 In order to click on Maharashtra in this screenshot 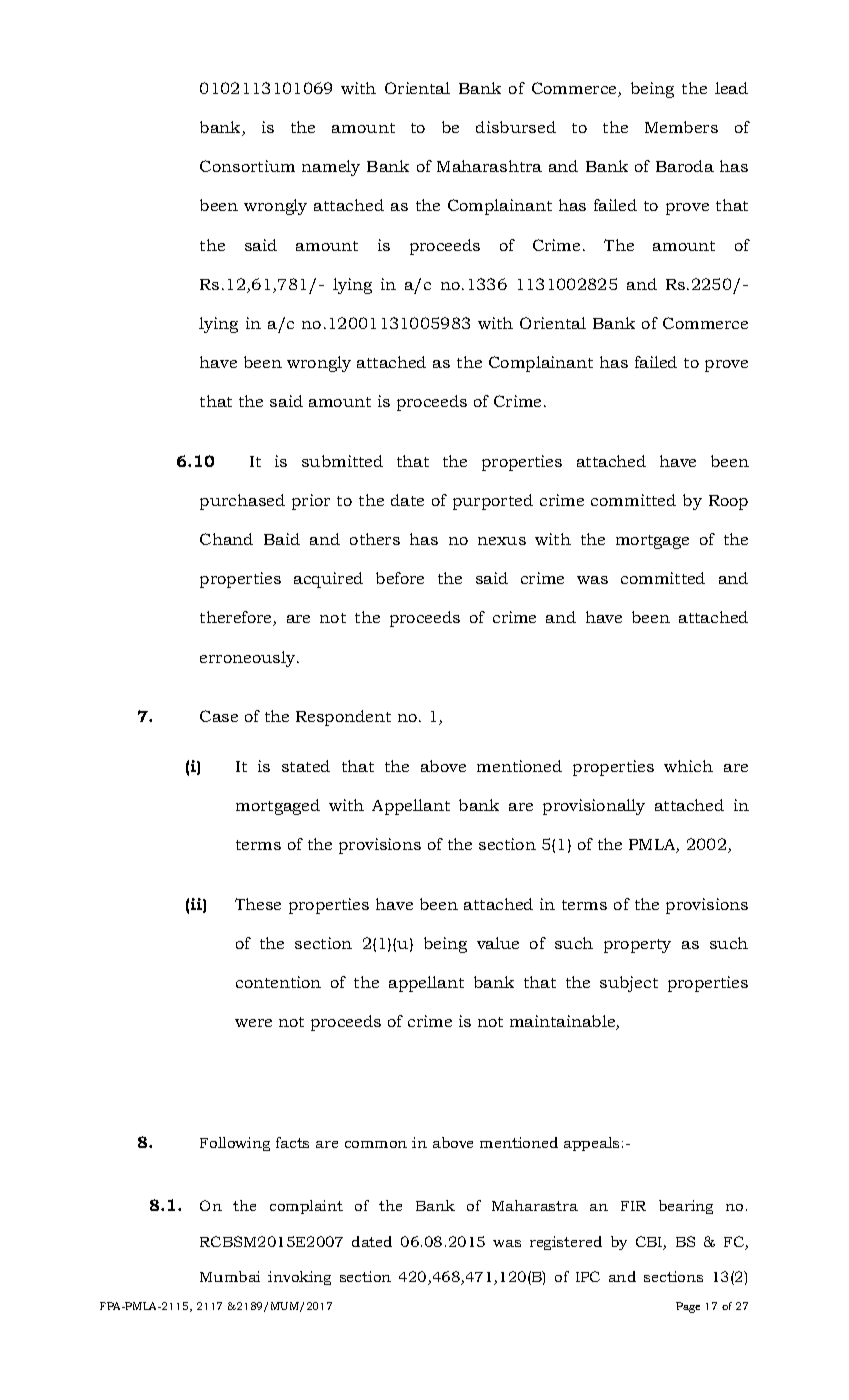, I will do `click(489, 166)`.
